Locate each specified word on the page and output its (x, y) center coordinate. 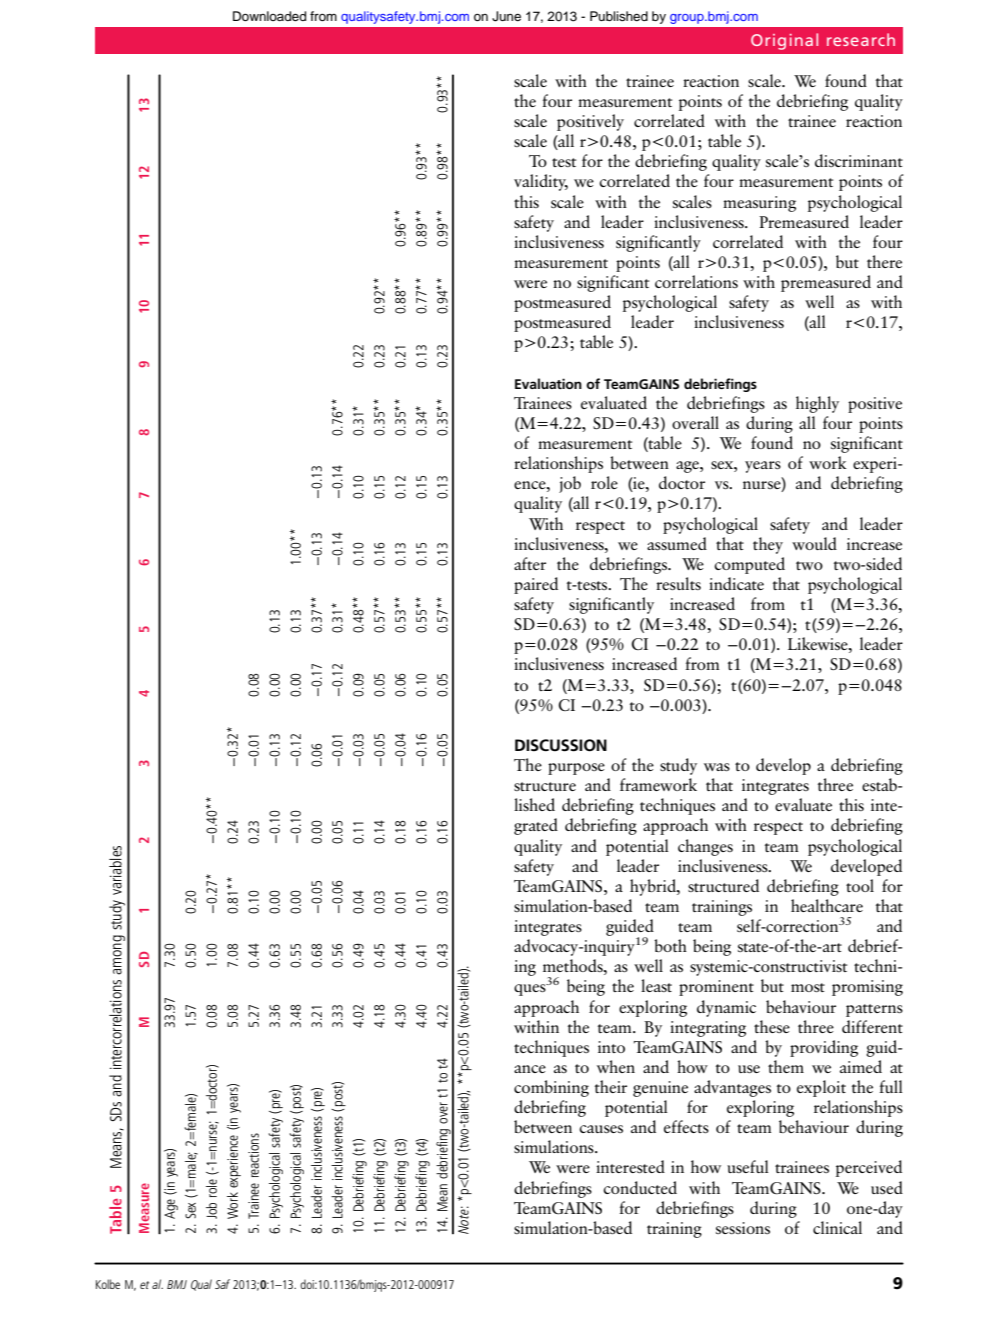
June (506, 16)
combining (551, 1088)
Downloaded (269, 16)
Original (784, 41)
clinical (837, 1227)
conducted (640, 1187)
